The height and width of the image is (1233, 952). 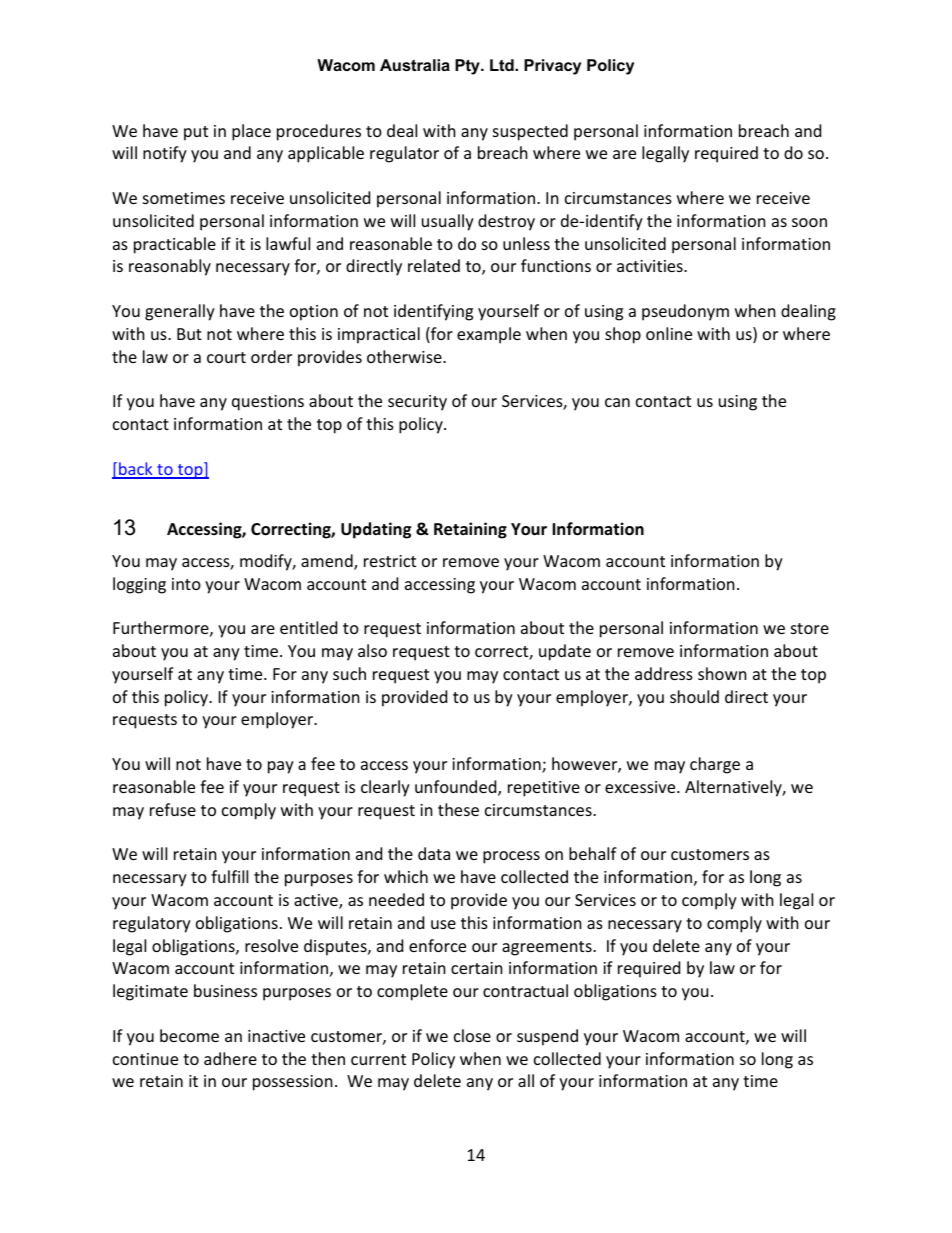 What do you see at coordinates (173, 809) in the image?
I see `refuse` at bounding box center [173, 809].
